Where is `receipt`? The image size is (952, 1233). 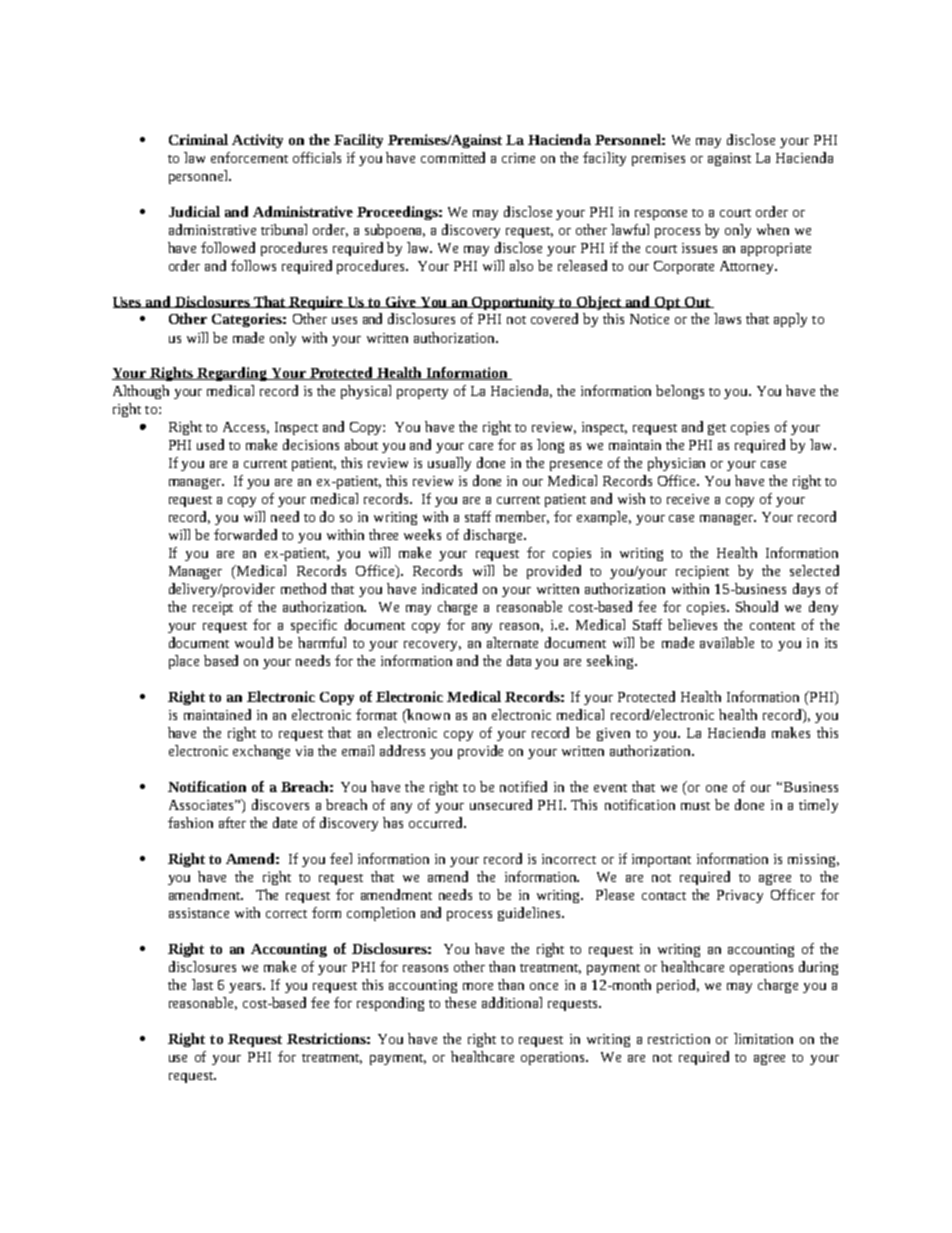
receipt is located at coordinates (213, 608).
